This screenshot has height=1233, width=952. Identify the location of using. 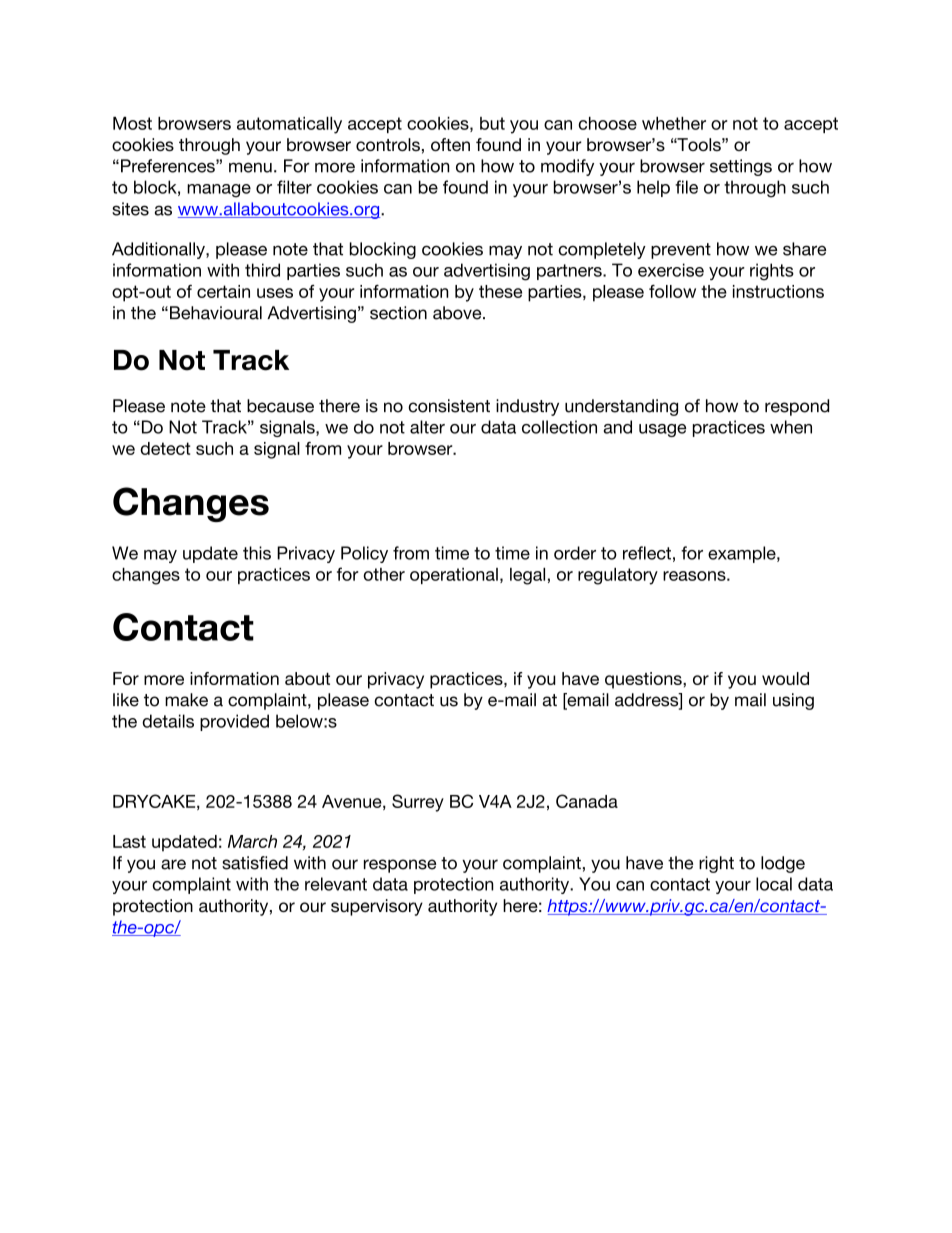
(793, 701).
